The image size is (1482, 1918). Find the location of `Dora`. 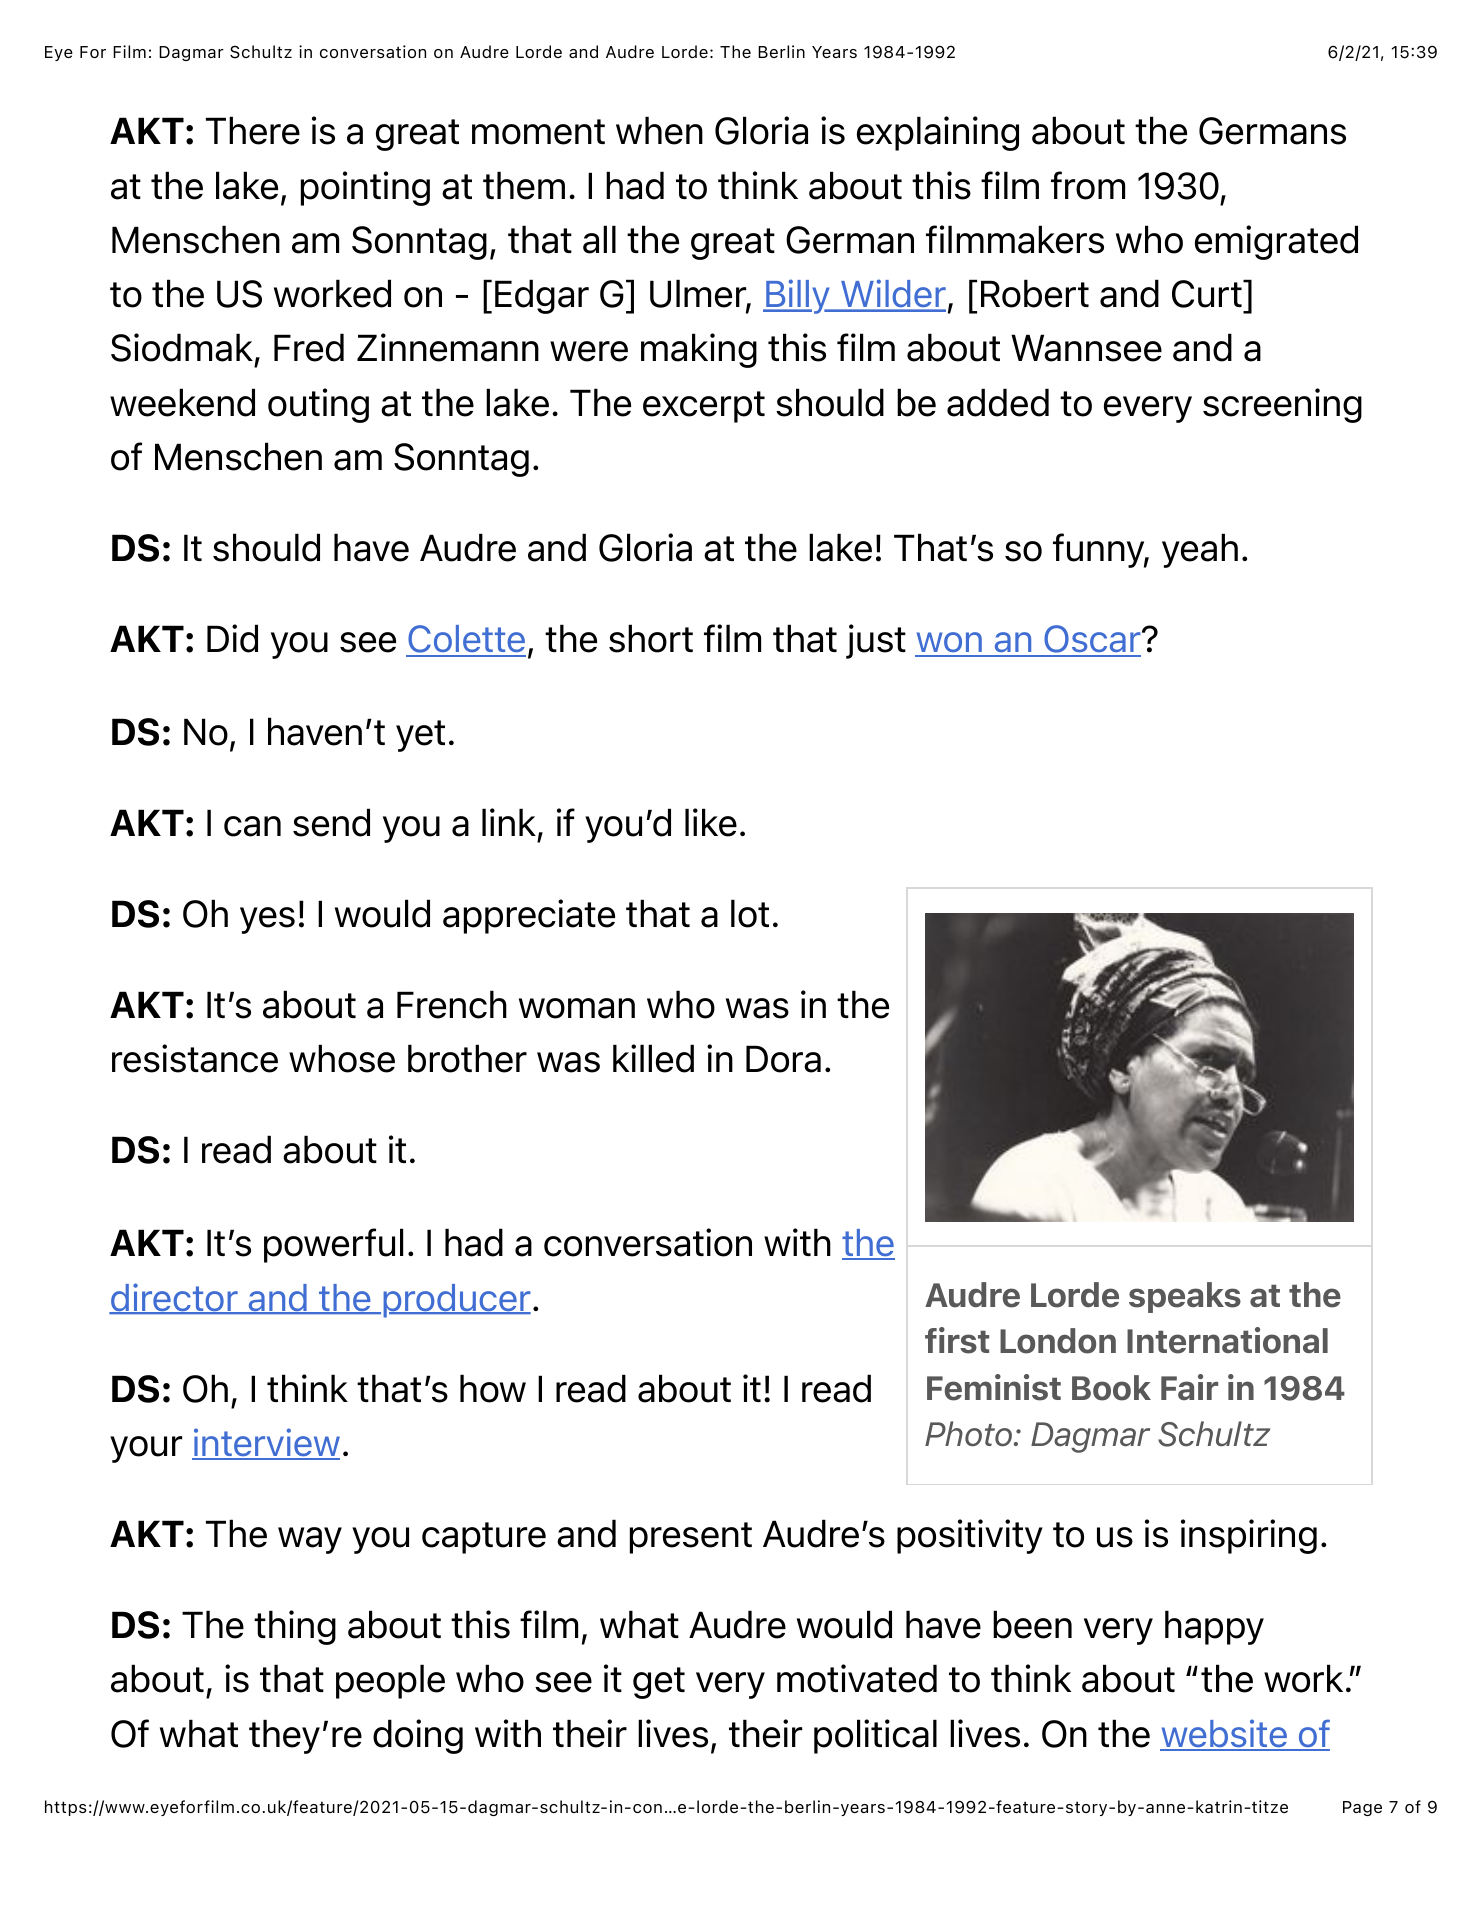

Dora is located at coordinates (783, 1059).
